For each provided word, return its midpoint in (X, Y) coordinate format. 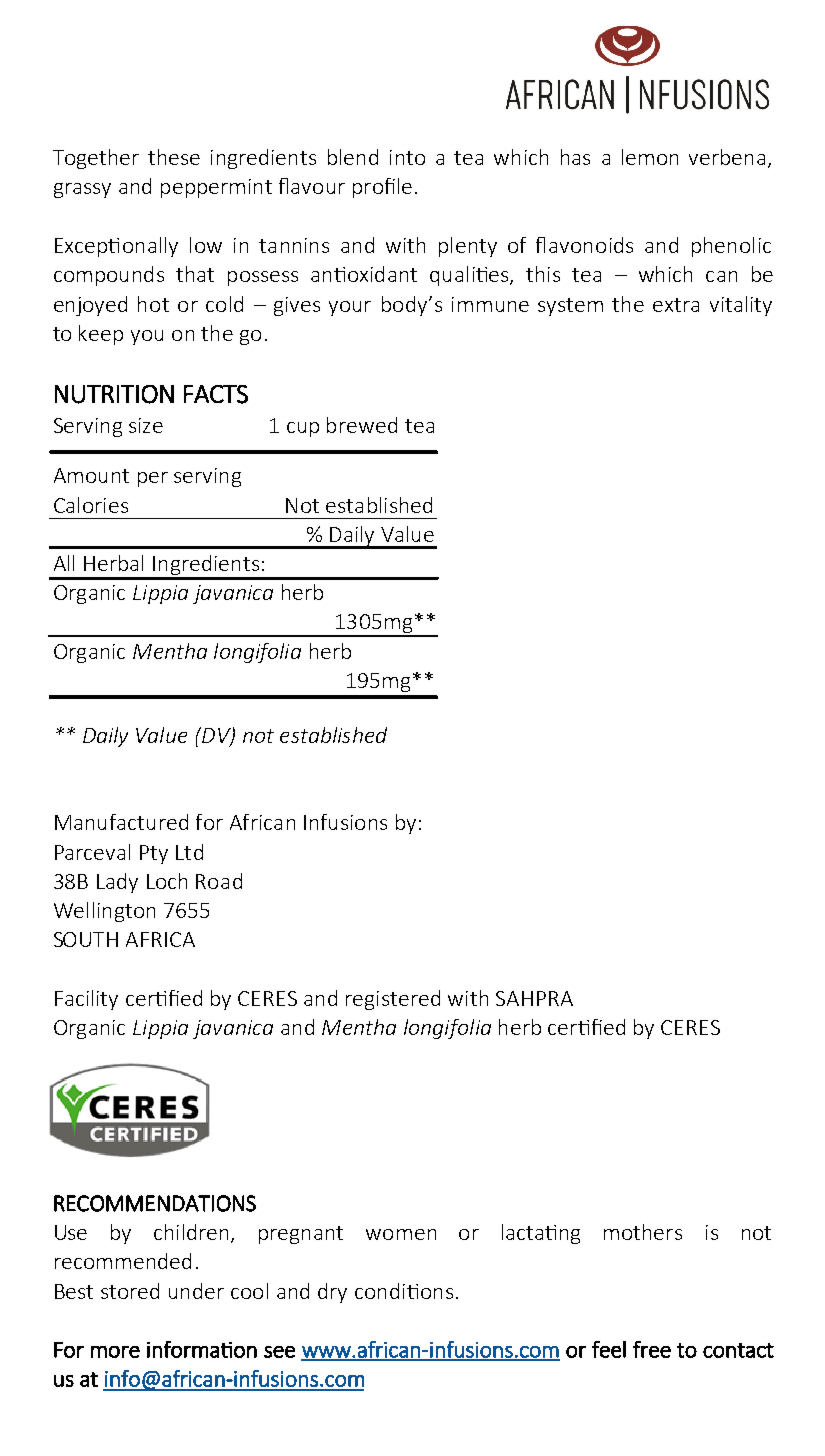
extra (676, 305)
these (174, 157)
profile (382, 188)
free (652, 1349)
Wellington (104, 912)
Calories (91, 505)
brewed (362, 425)
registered (393, 1000)
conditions (404, 1291)
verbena (727, 157)
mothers (643, 1232)
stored (130, 1291)
